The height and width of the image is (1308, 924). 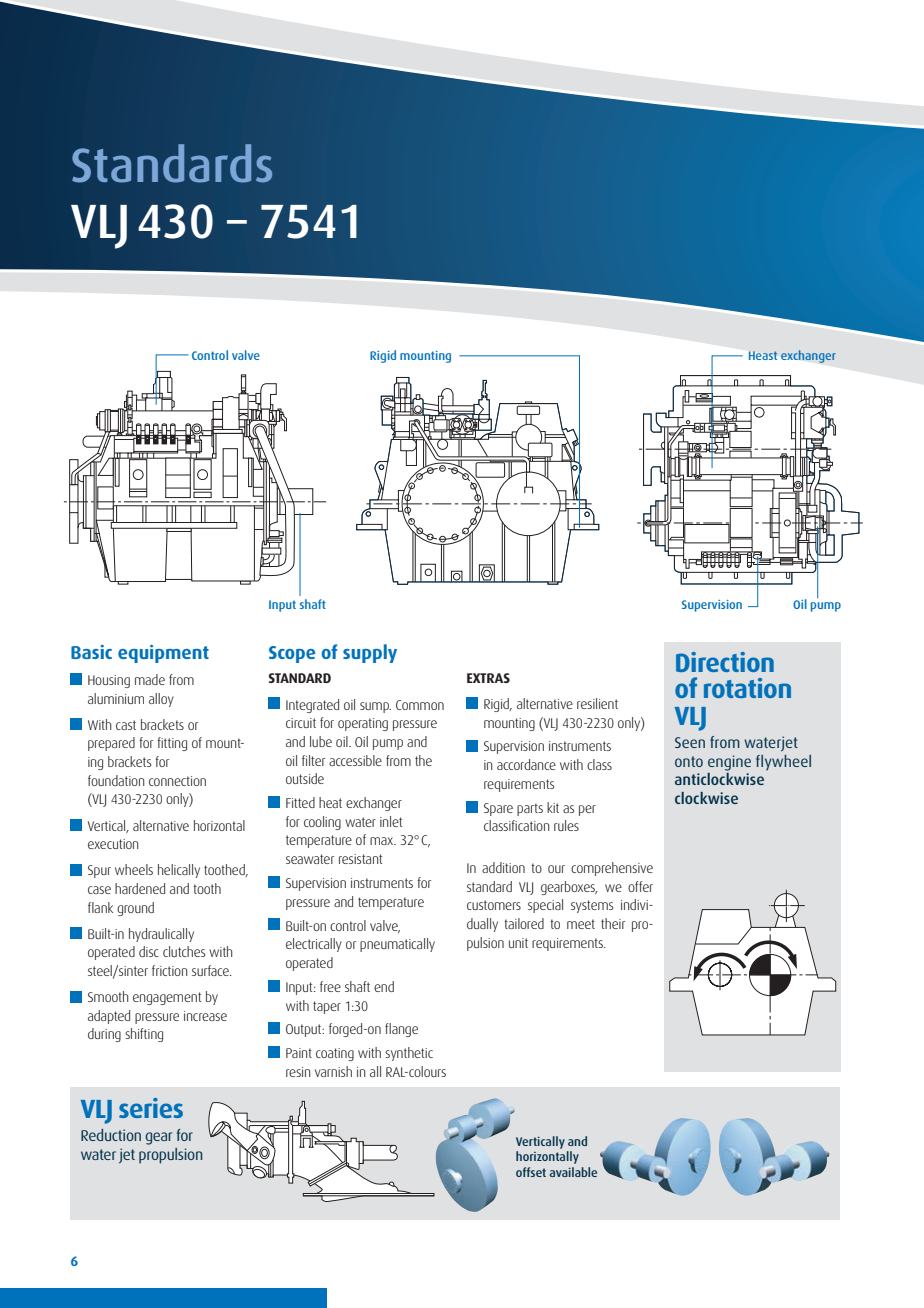 I want to click on Reduction, so click(x=111, y=1135).
